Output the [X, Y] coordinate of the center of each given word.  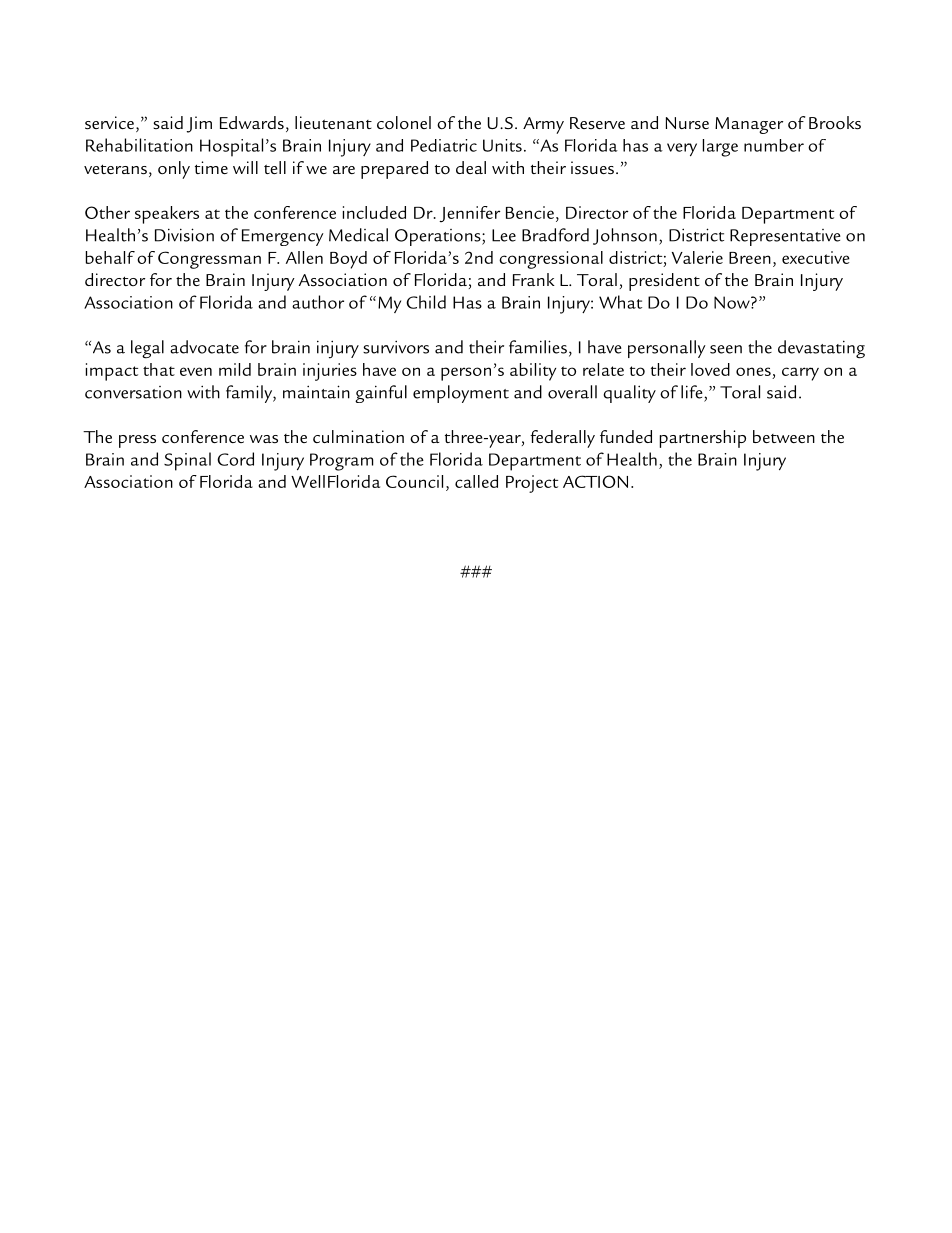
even [196, 371]
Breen [750, 258]
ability [533, 372]
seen [726, 349]
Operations [439, 237]
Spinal [187, 461]
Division [184, 235]
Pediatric [444, 145]
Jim [199, 124]
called [476, 481]
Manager [749, 125]
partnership [703, 439]
